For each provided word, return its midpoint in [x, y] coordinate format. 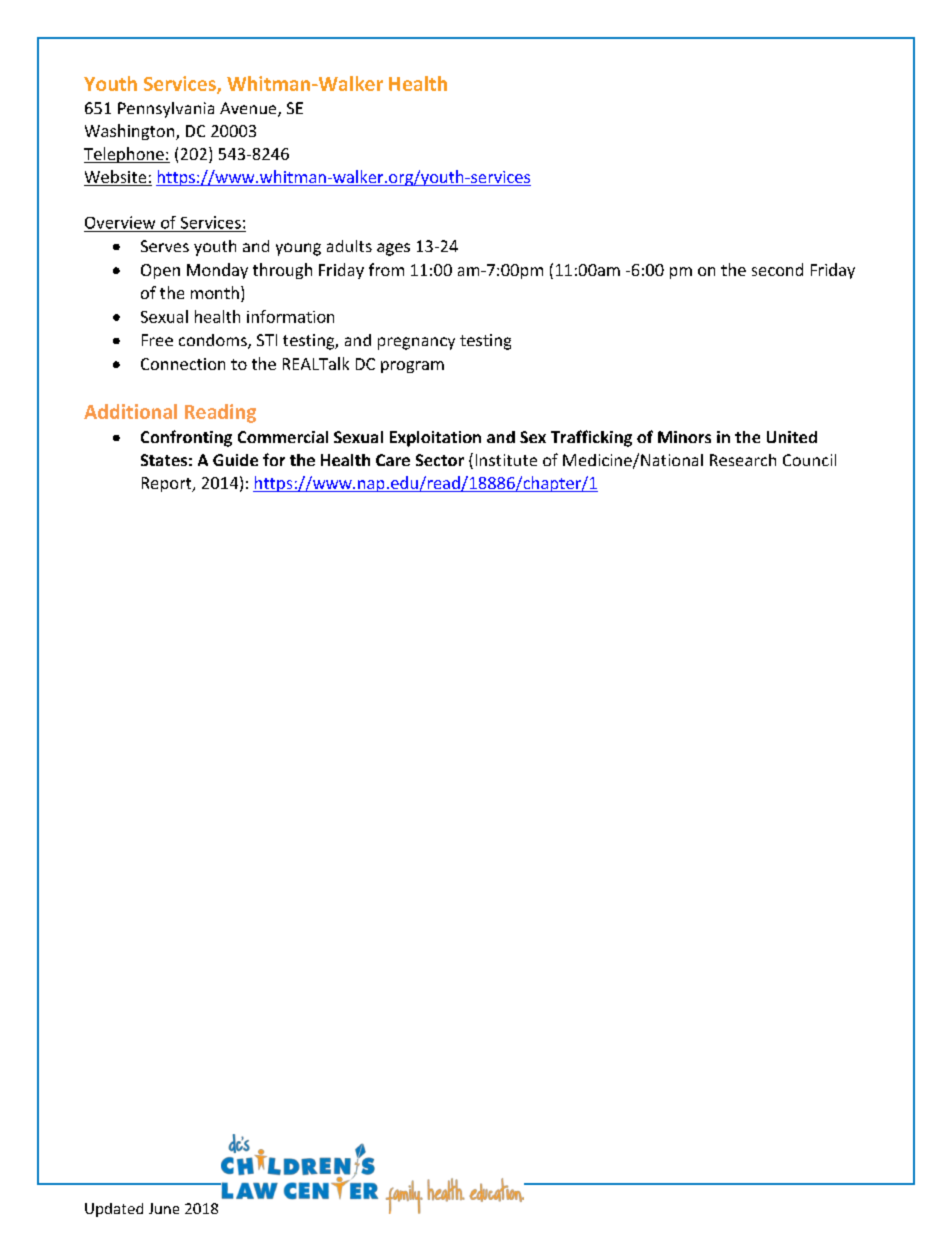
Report [168, 484]
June [164, 1208]
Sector [440, 460]
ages [393, 249]
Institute [506, 460]
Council [809, 460]
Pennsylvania [166, 110]
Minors [684, 437]
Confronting [186, 438]
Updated [114, 1210]
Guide [235, 460]
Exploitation [435, 439]
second [777, 269]
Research [743, 460]
